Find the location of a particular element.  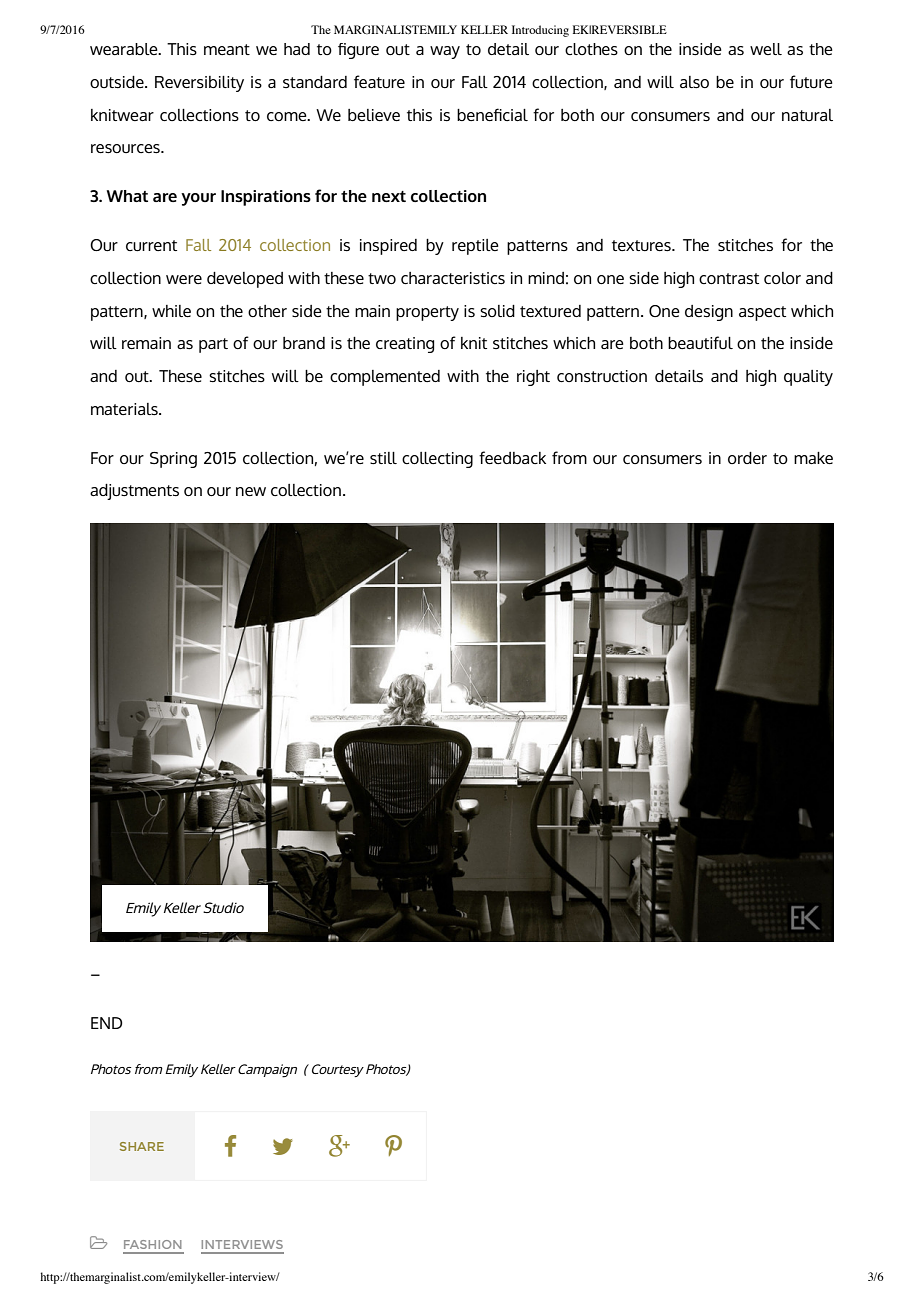

Reversibility is located at coordinates (199, 84).
